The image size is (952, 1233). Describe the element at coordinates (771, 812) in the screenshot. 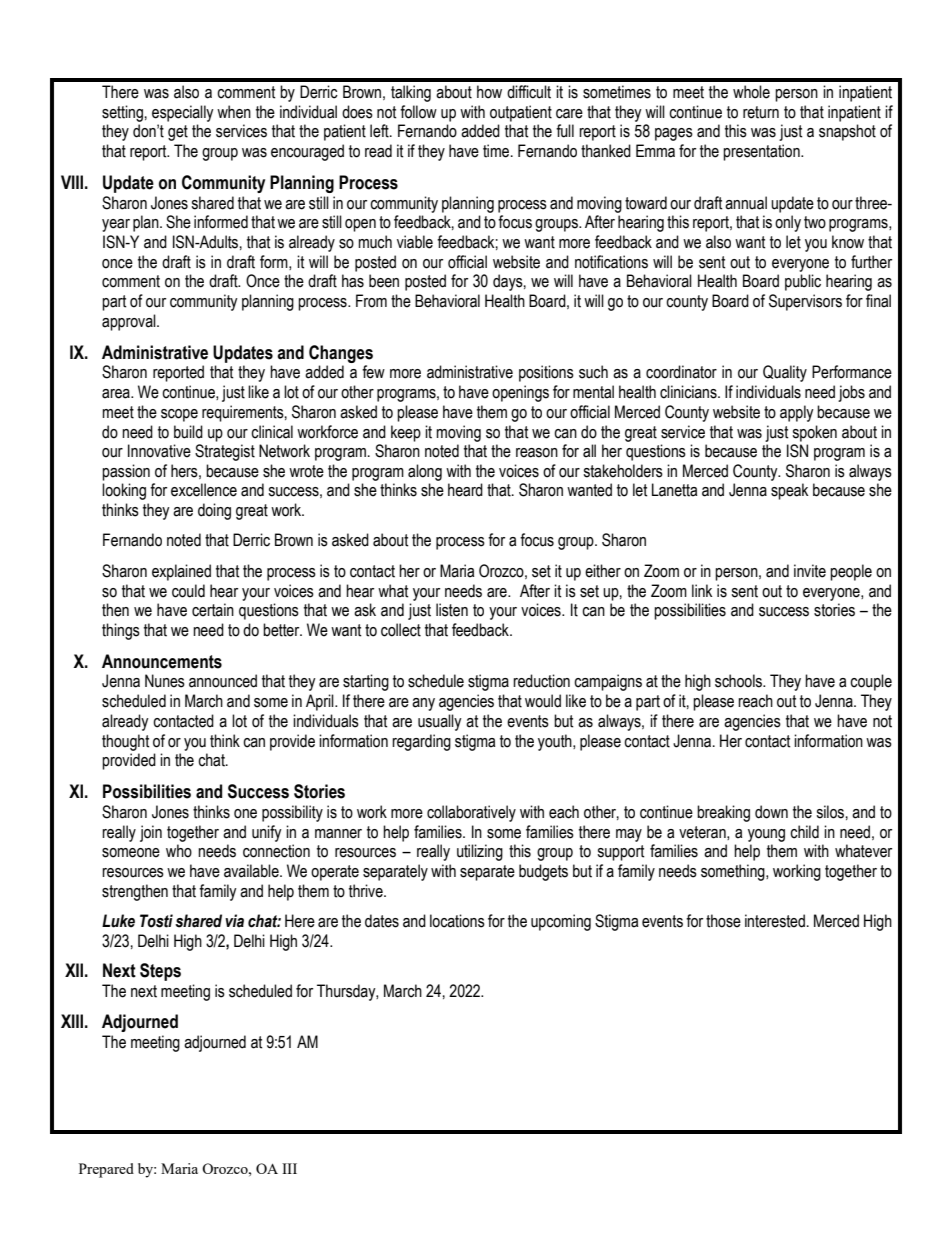

I see `down` at that location.
